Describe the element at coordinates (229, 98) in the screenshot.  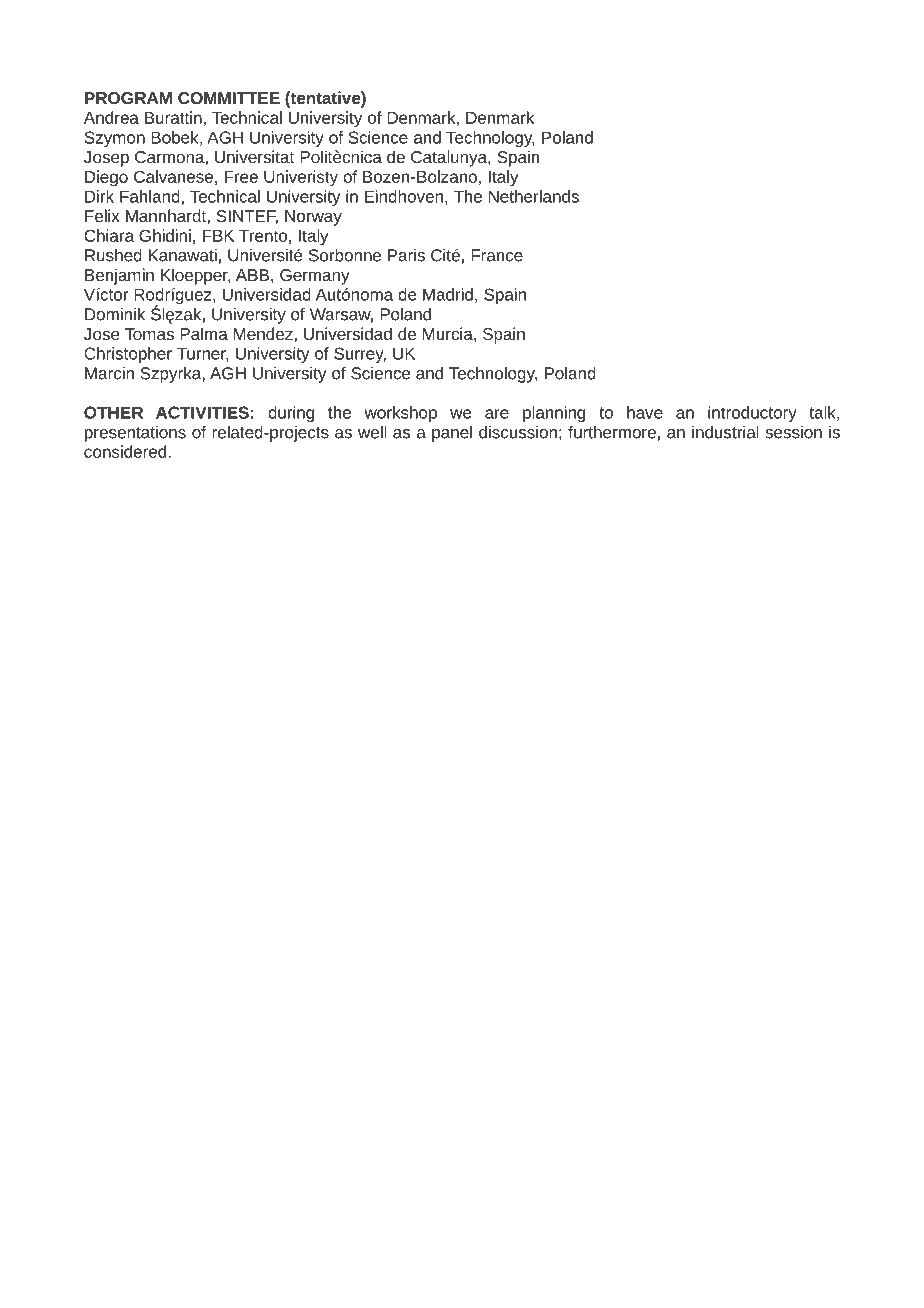
I see `COMMITTEE` at that location.
